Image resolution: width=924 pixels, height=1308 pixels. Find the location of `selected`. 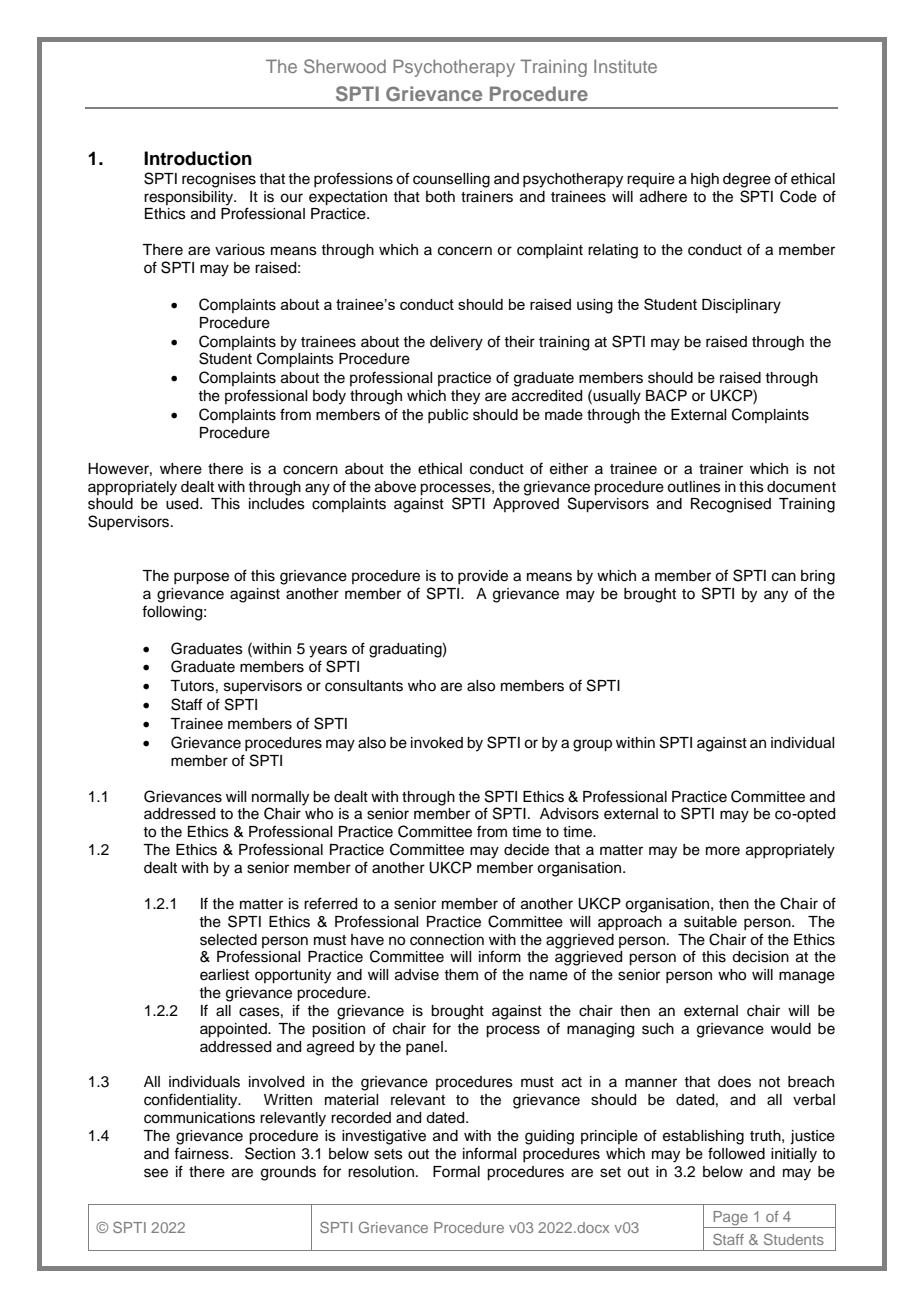

selected is located at coordinates (228, 940).
